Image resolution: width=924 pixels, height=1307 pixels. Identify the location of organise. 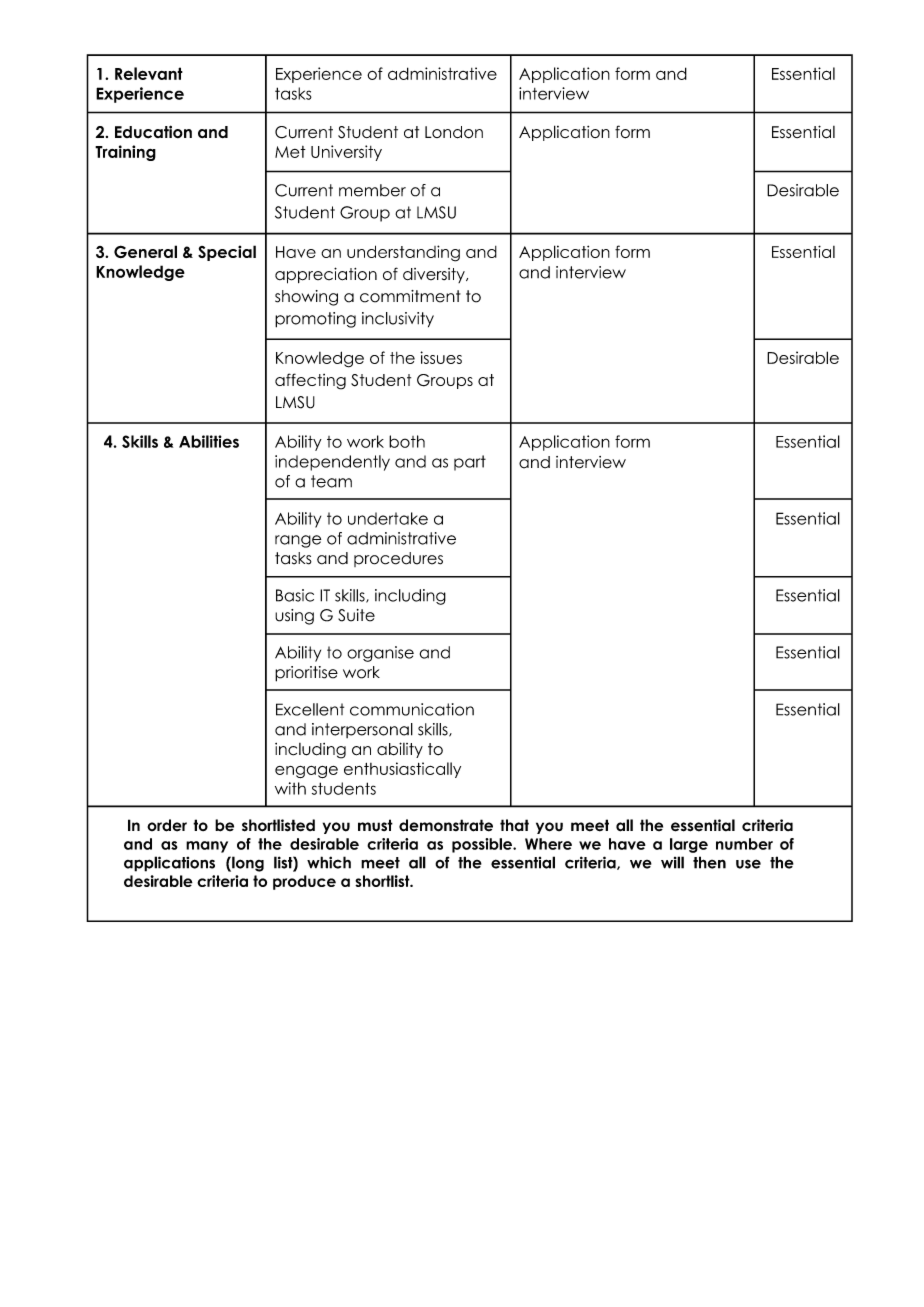
(380, 654).
